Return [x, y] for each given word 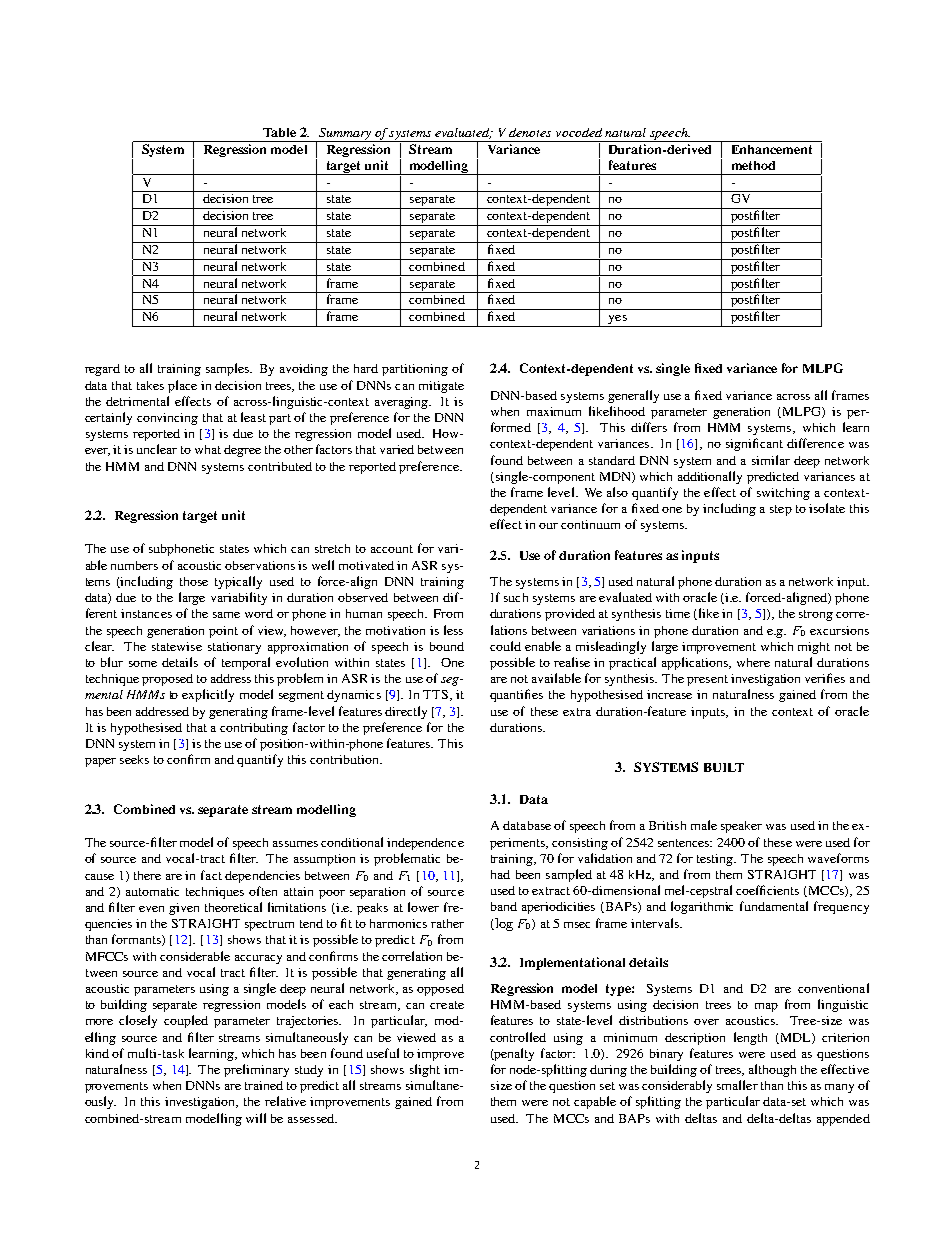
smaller [737, 1085]
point [223, 632]
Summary [345, 135]
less [453, 630]
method [753, 165]
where [753, 662]
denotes [530, 132]
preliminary [256, 1070]
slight [425, 1070]
